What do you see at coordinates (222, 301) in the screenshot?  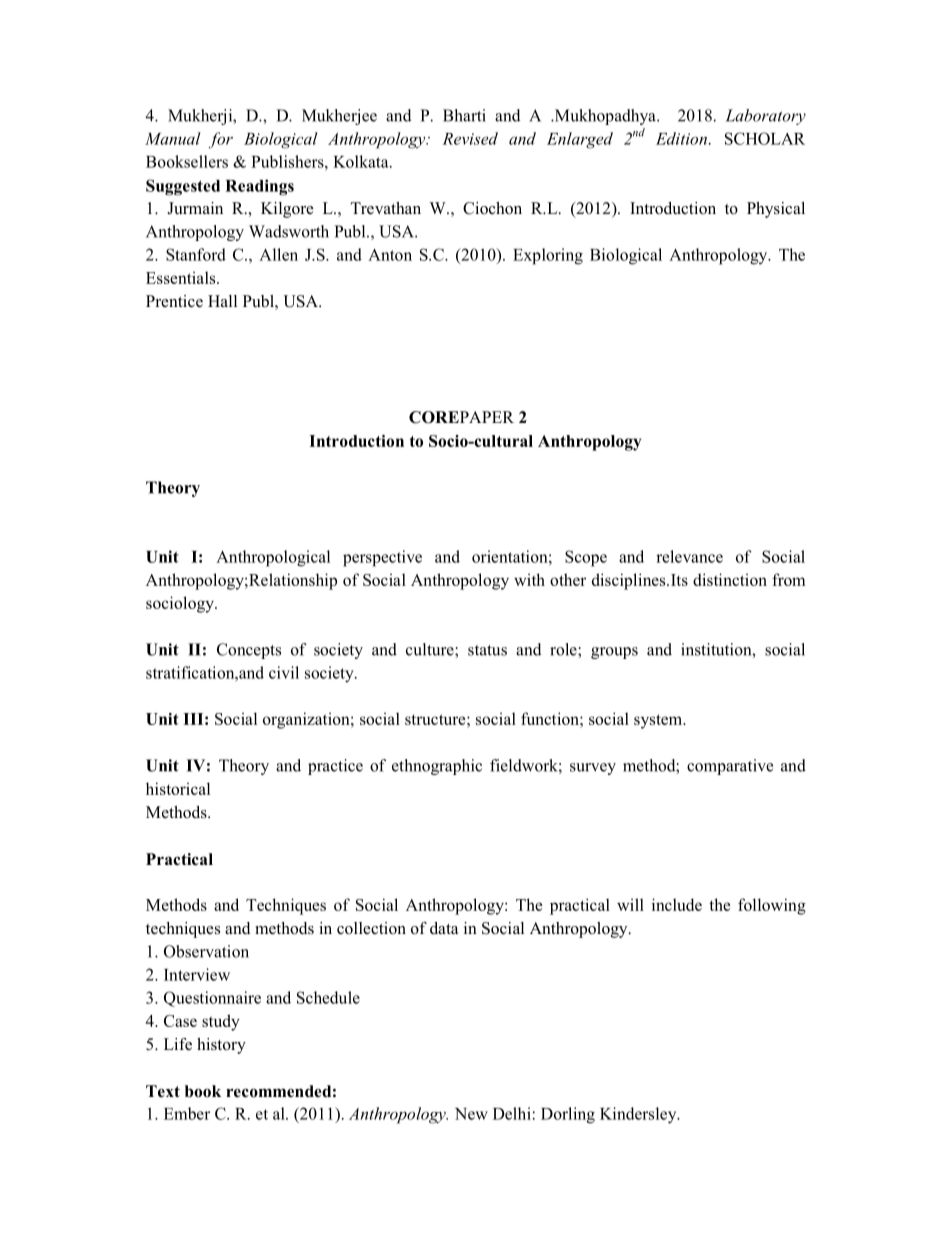 I see `Hall` at bounding box center [222, 301].
